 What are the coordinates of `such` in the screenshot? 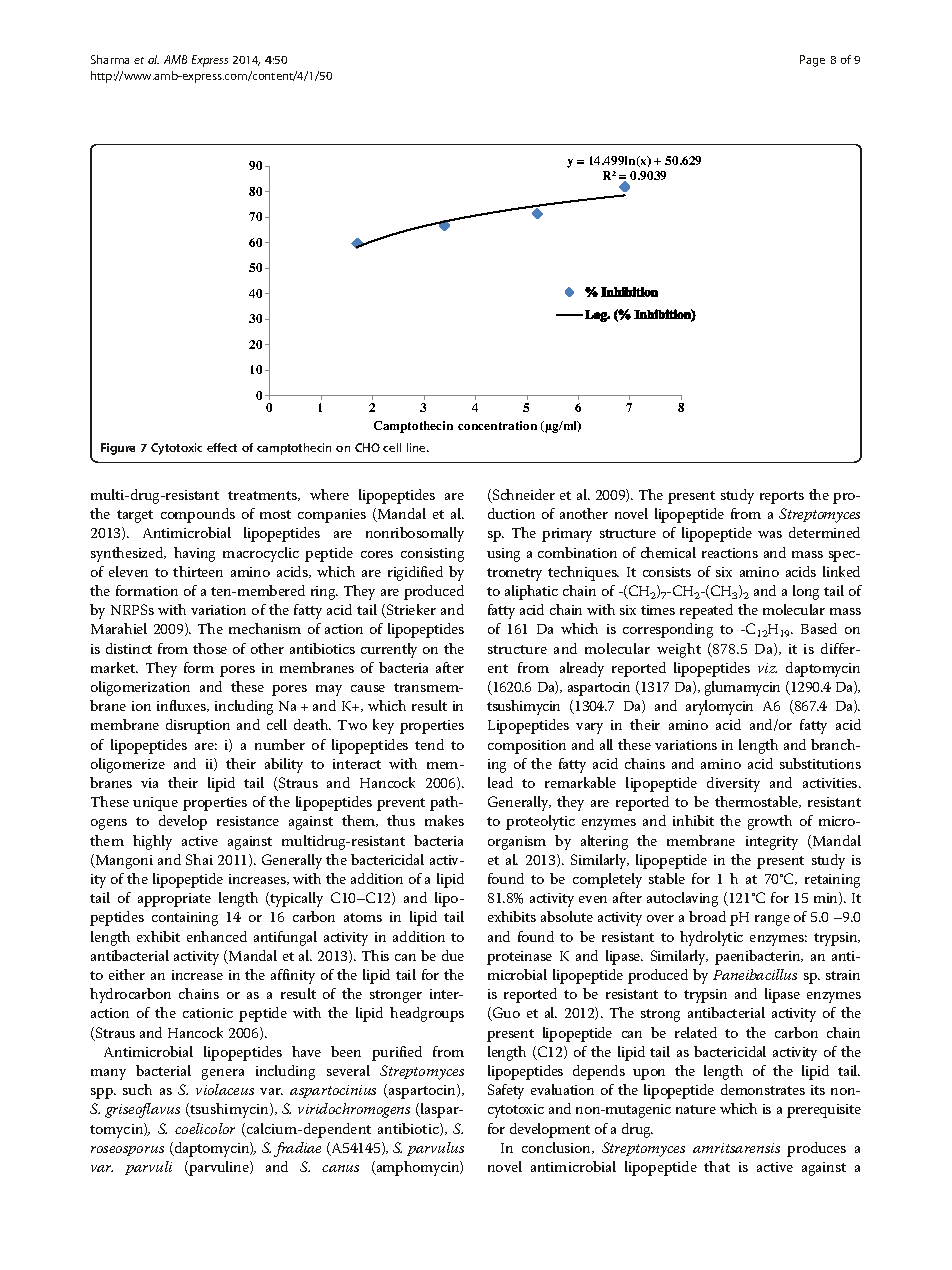 It's located at (137, 1089).
